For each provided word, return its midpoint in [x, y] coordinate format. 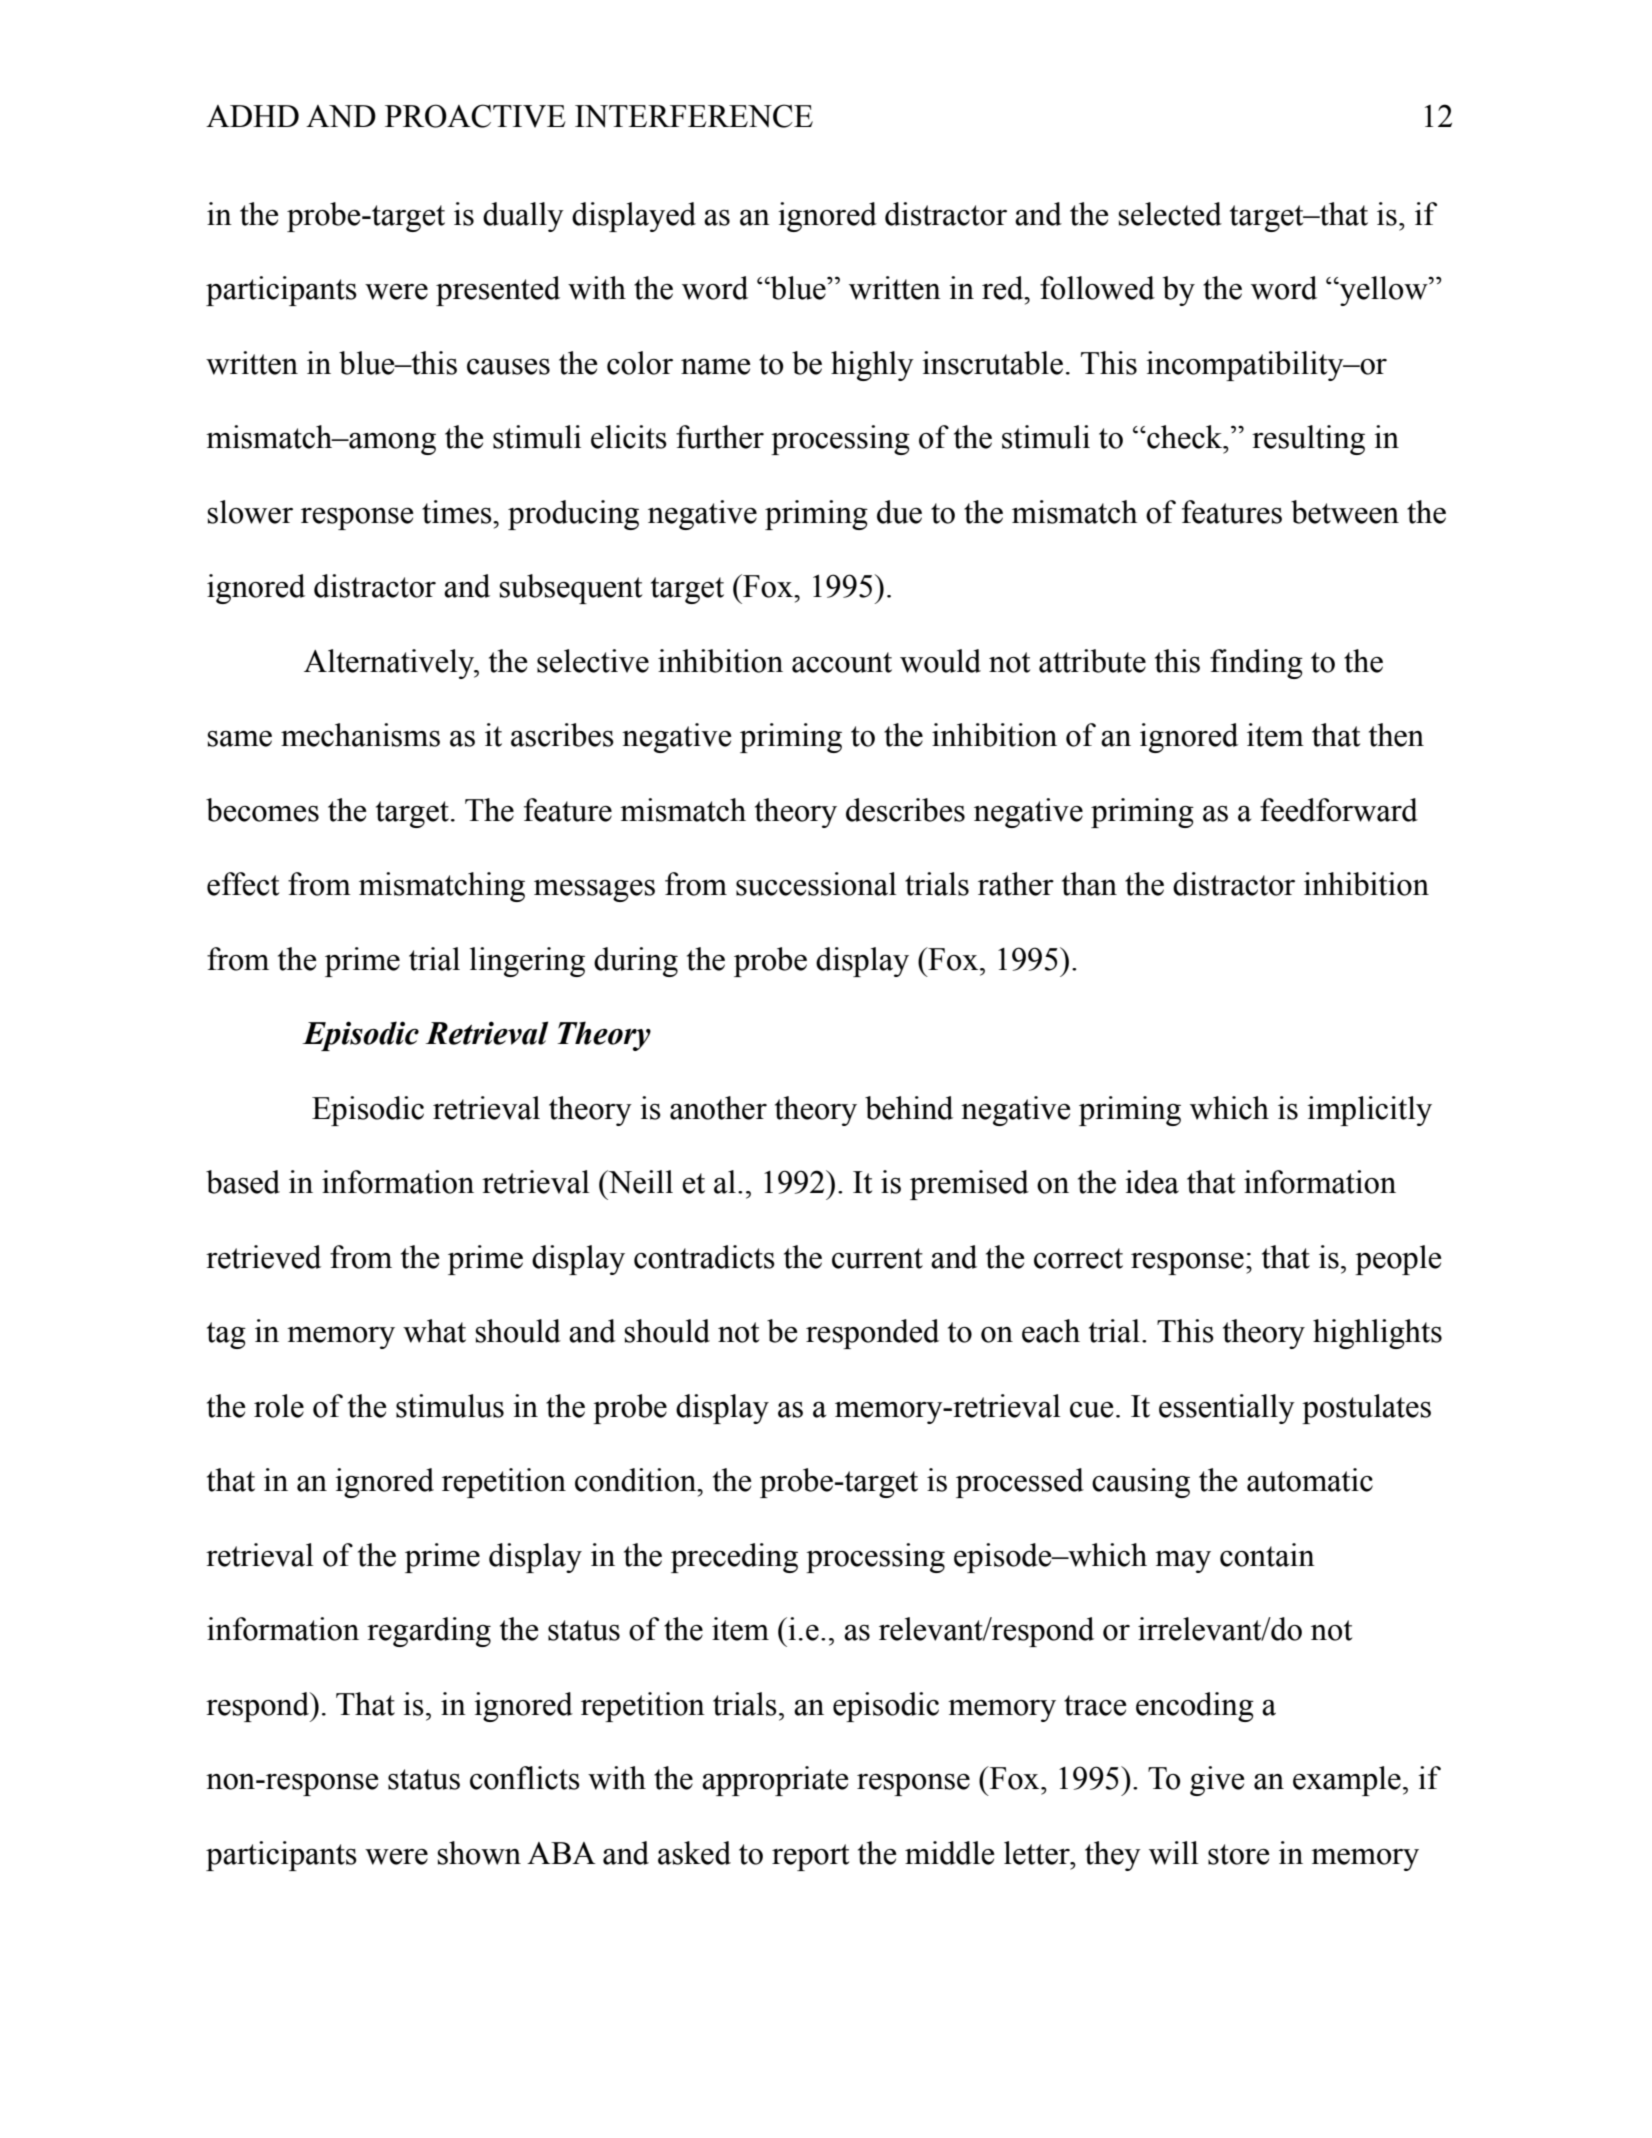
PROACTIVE [475, 116]
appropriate [775, 1781]
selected [1170, 214]
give [1217, 1781]
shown [479, 1853]
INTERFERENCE [694, 116]
